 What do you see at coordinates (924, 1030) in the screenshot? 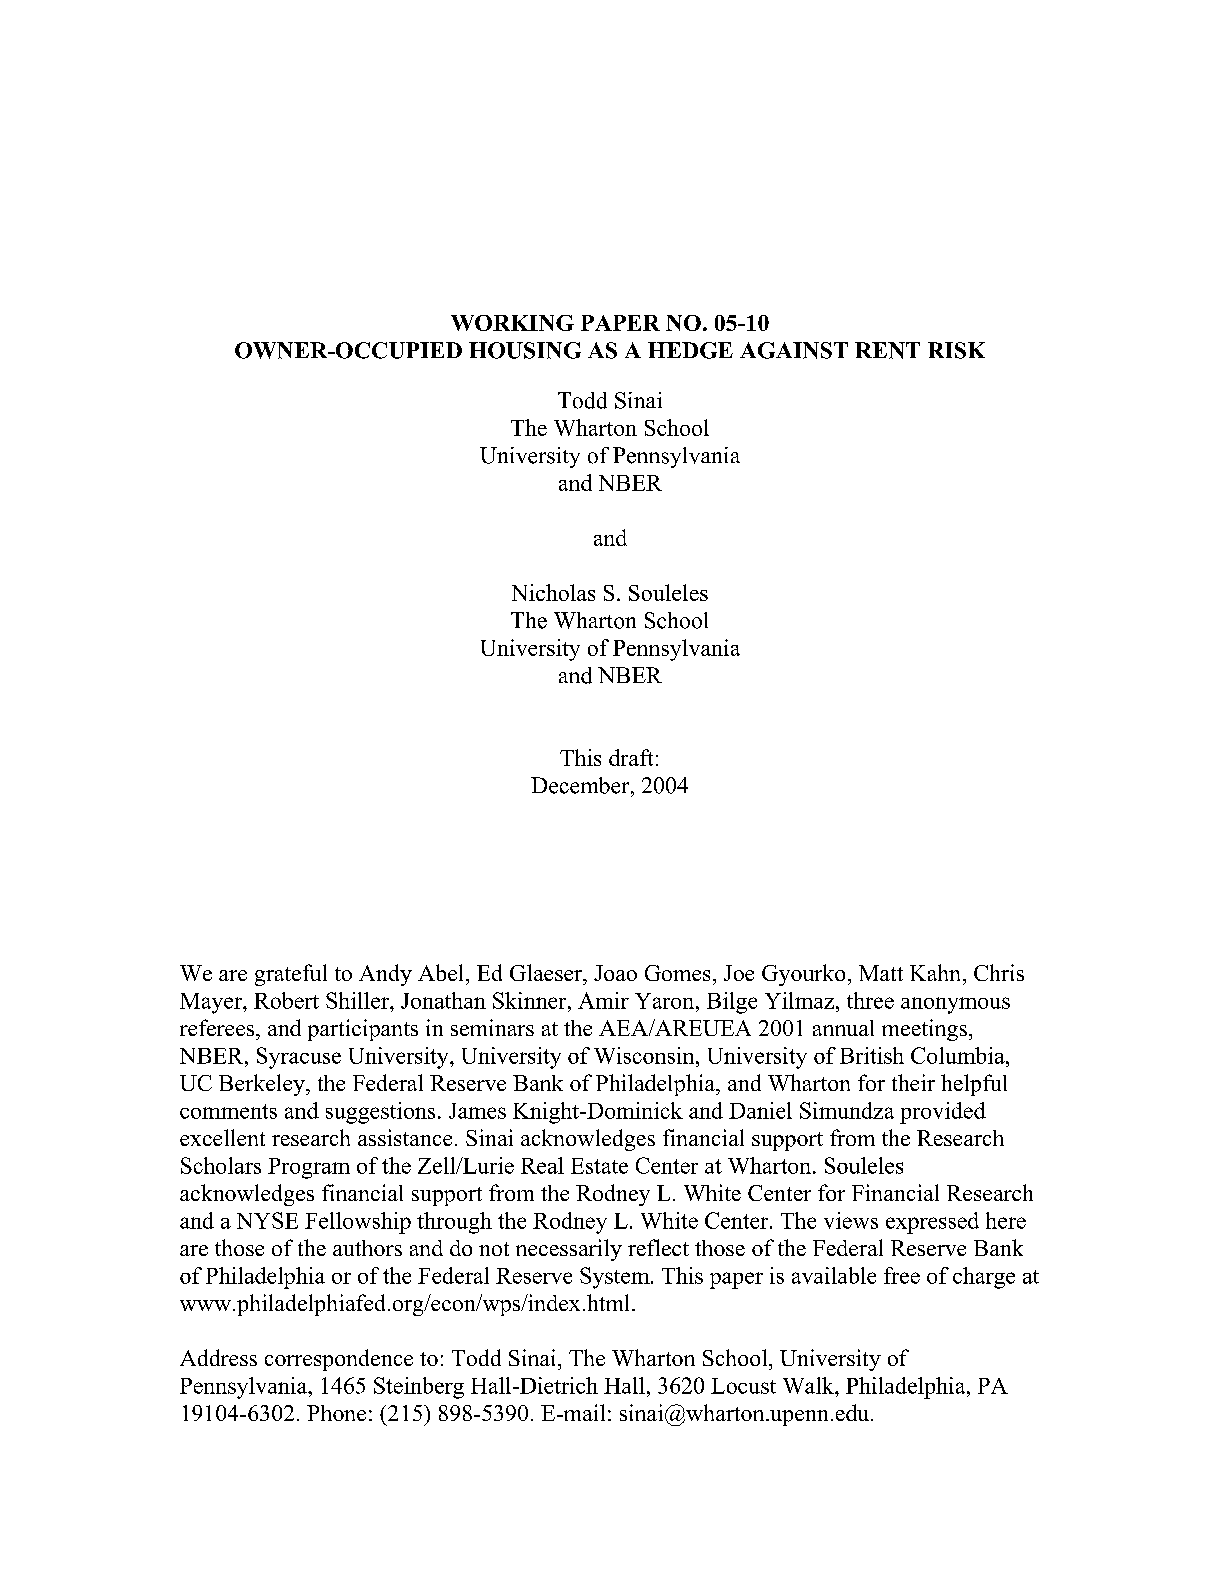
I see `meetings` at bounding box center [924, 1030].
